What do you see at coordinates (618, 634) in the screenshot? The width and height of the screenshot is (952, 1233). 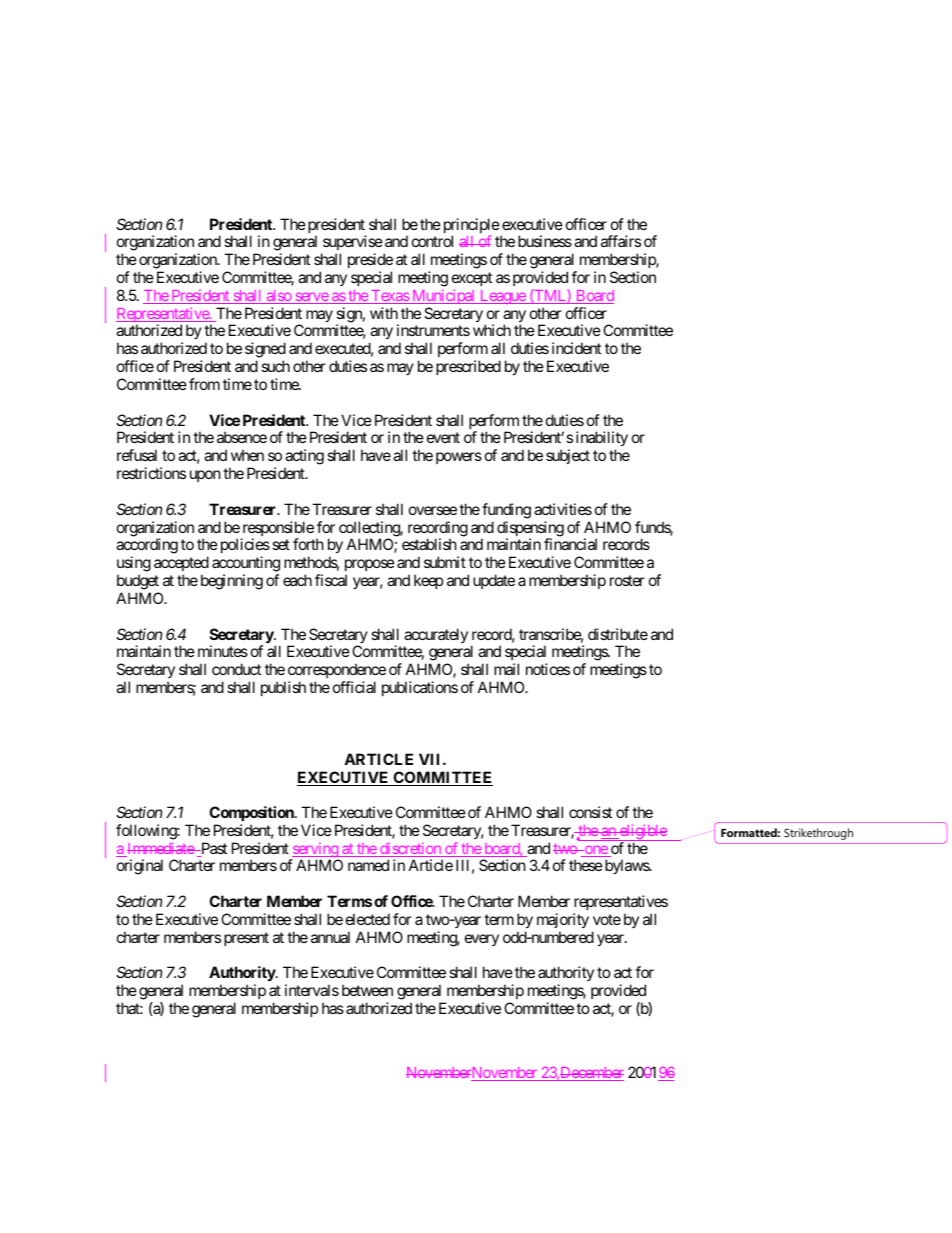 I see `distribute` at bounding box center [618, 634].
